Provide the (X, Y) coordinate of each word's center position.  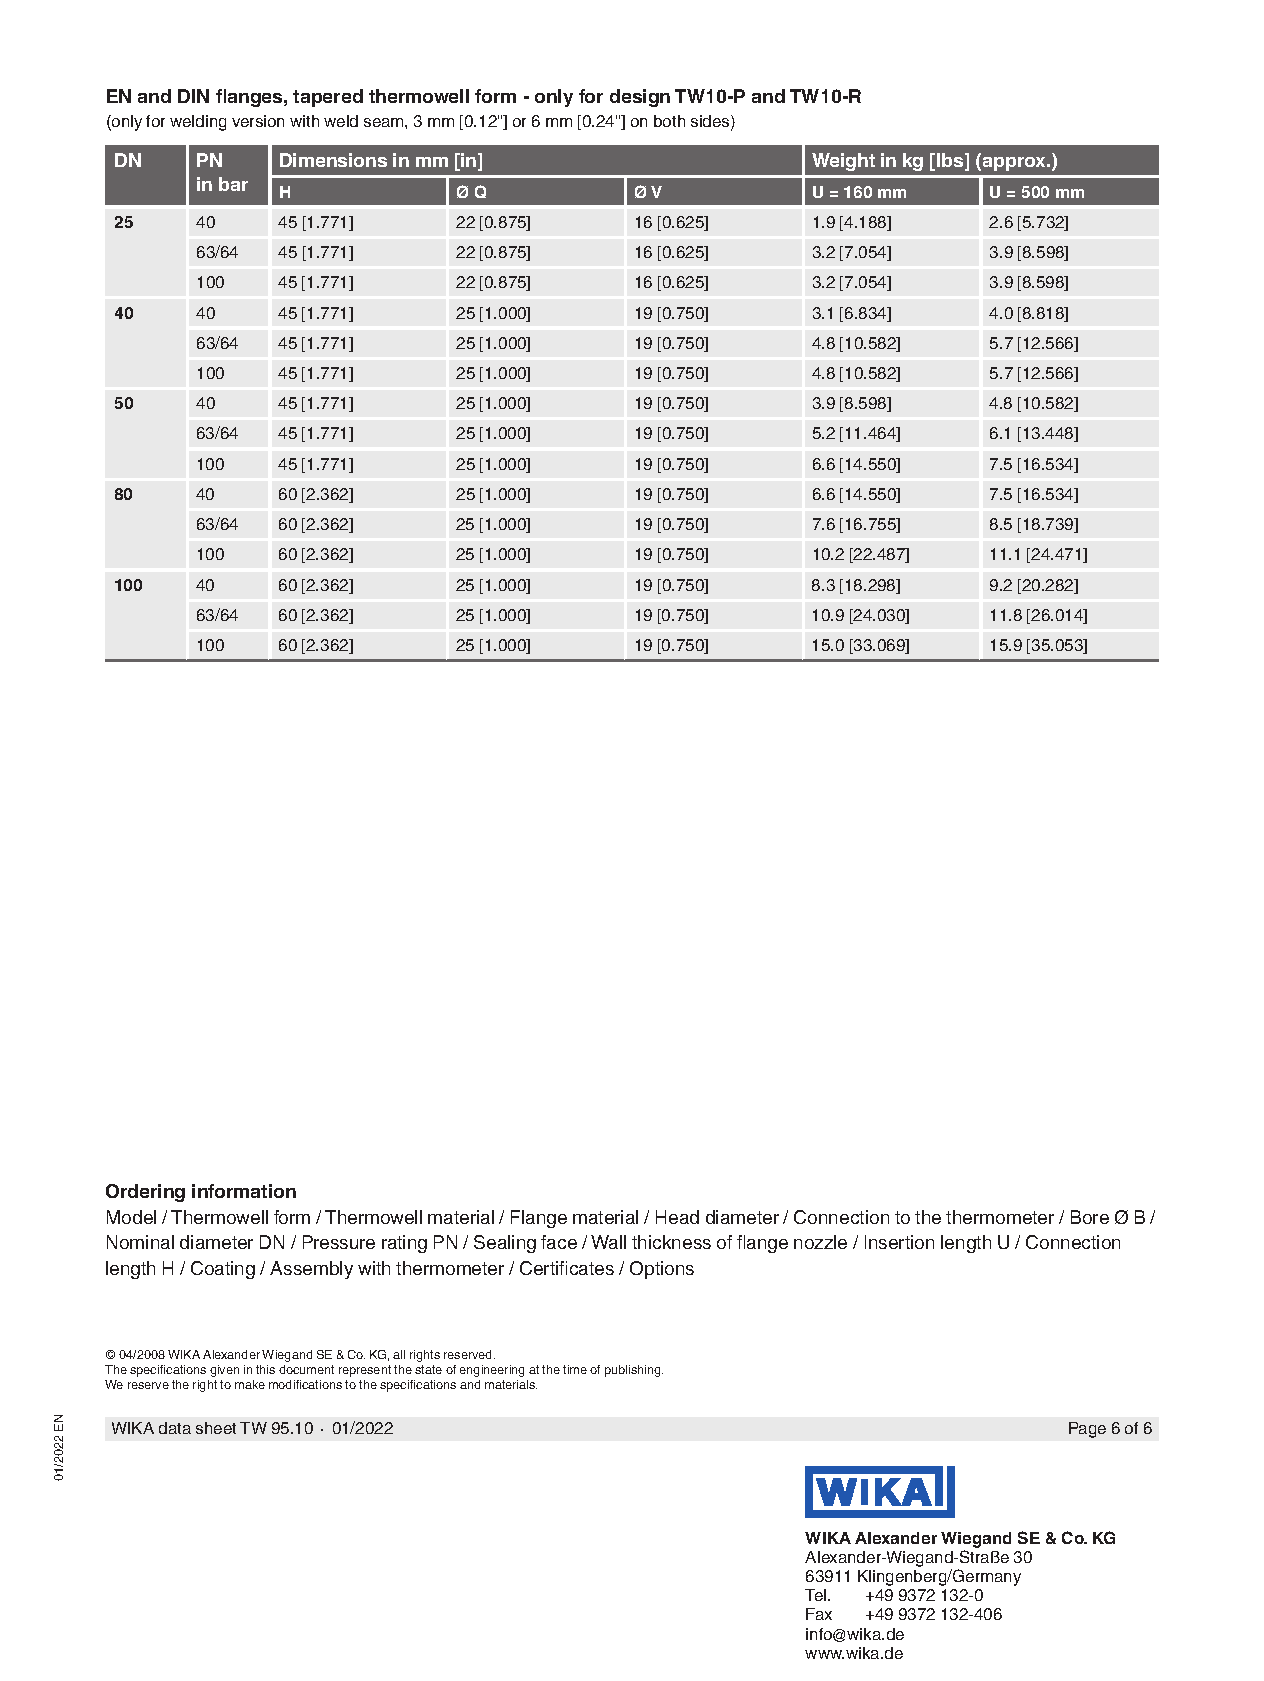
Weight (843, 162)
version (258, 121)
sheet (216, 1428)
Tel (817, 1595)
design (640, 98)
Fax (819, 1614)
